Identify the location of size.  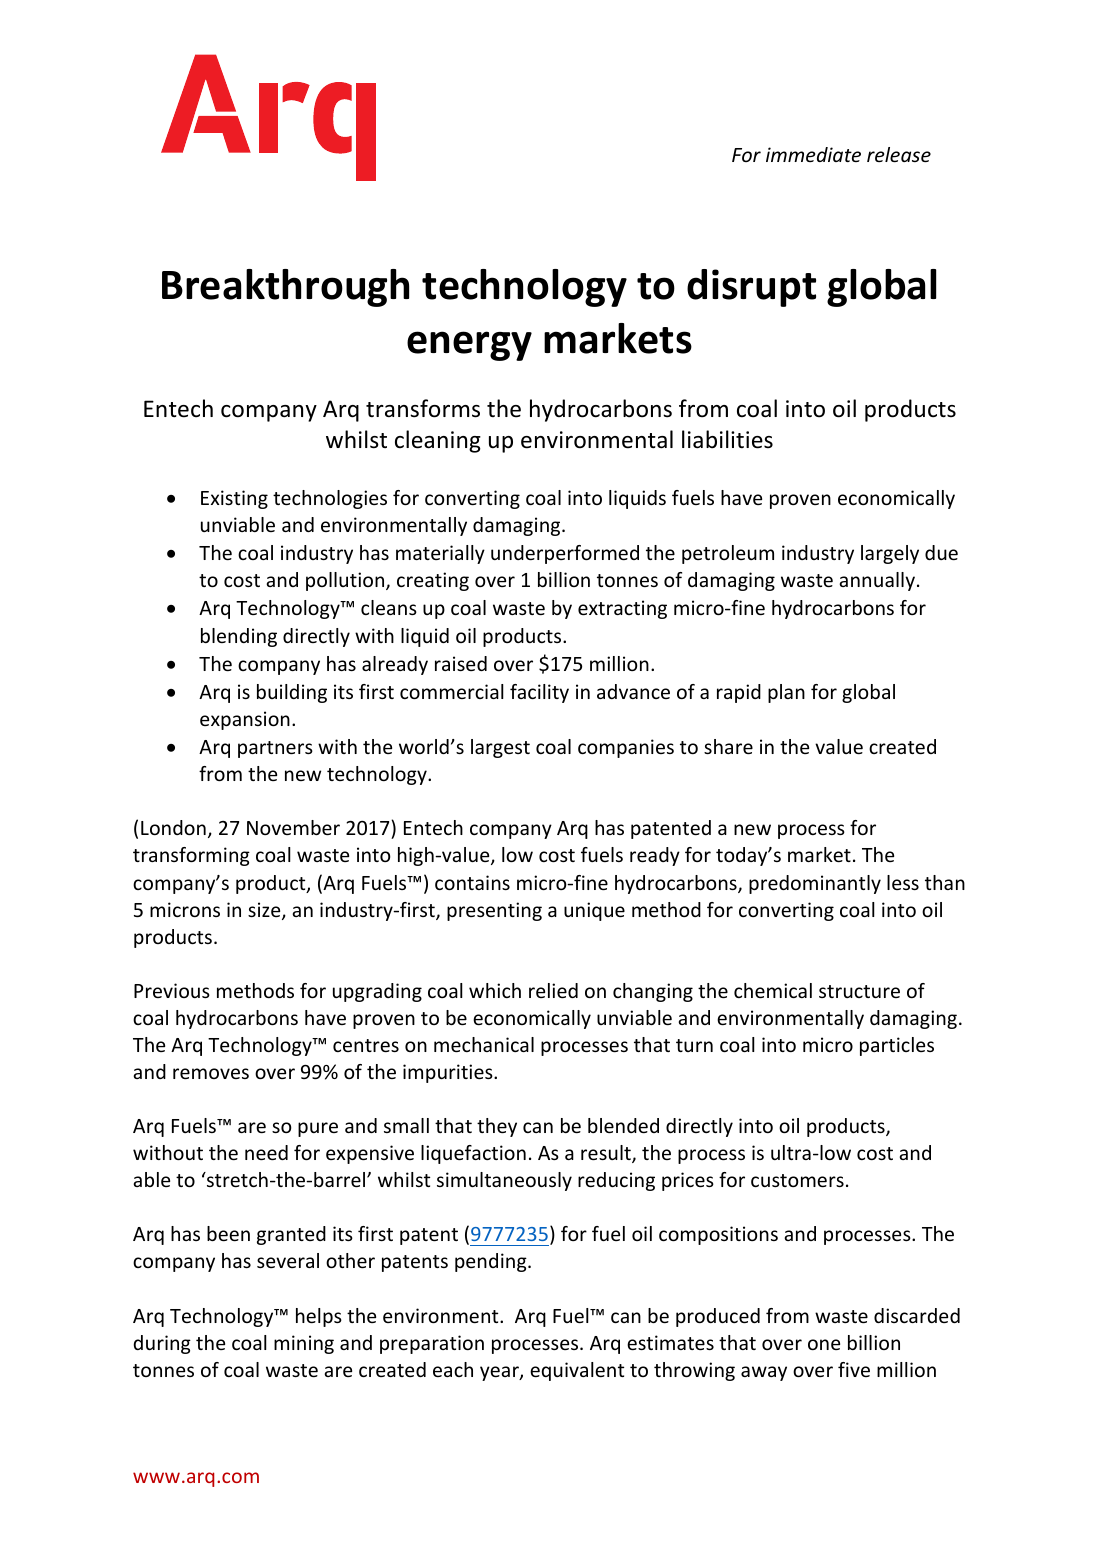
(265, 911).
